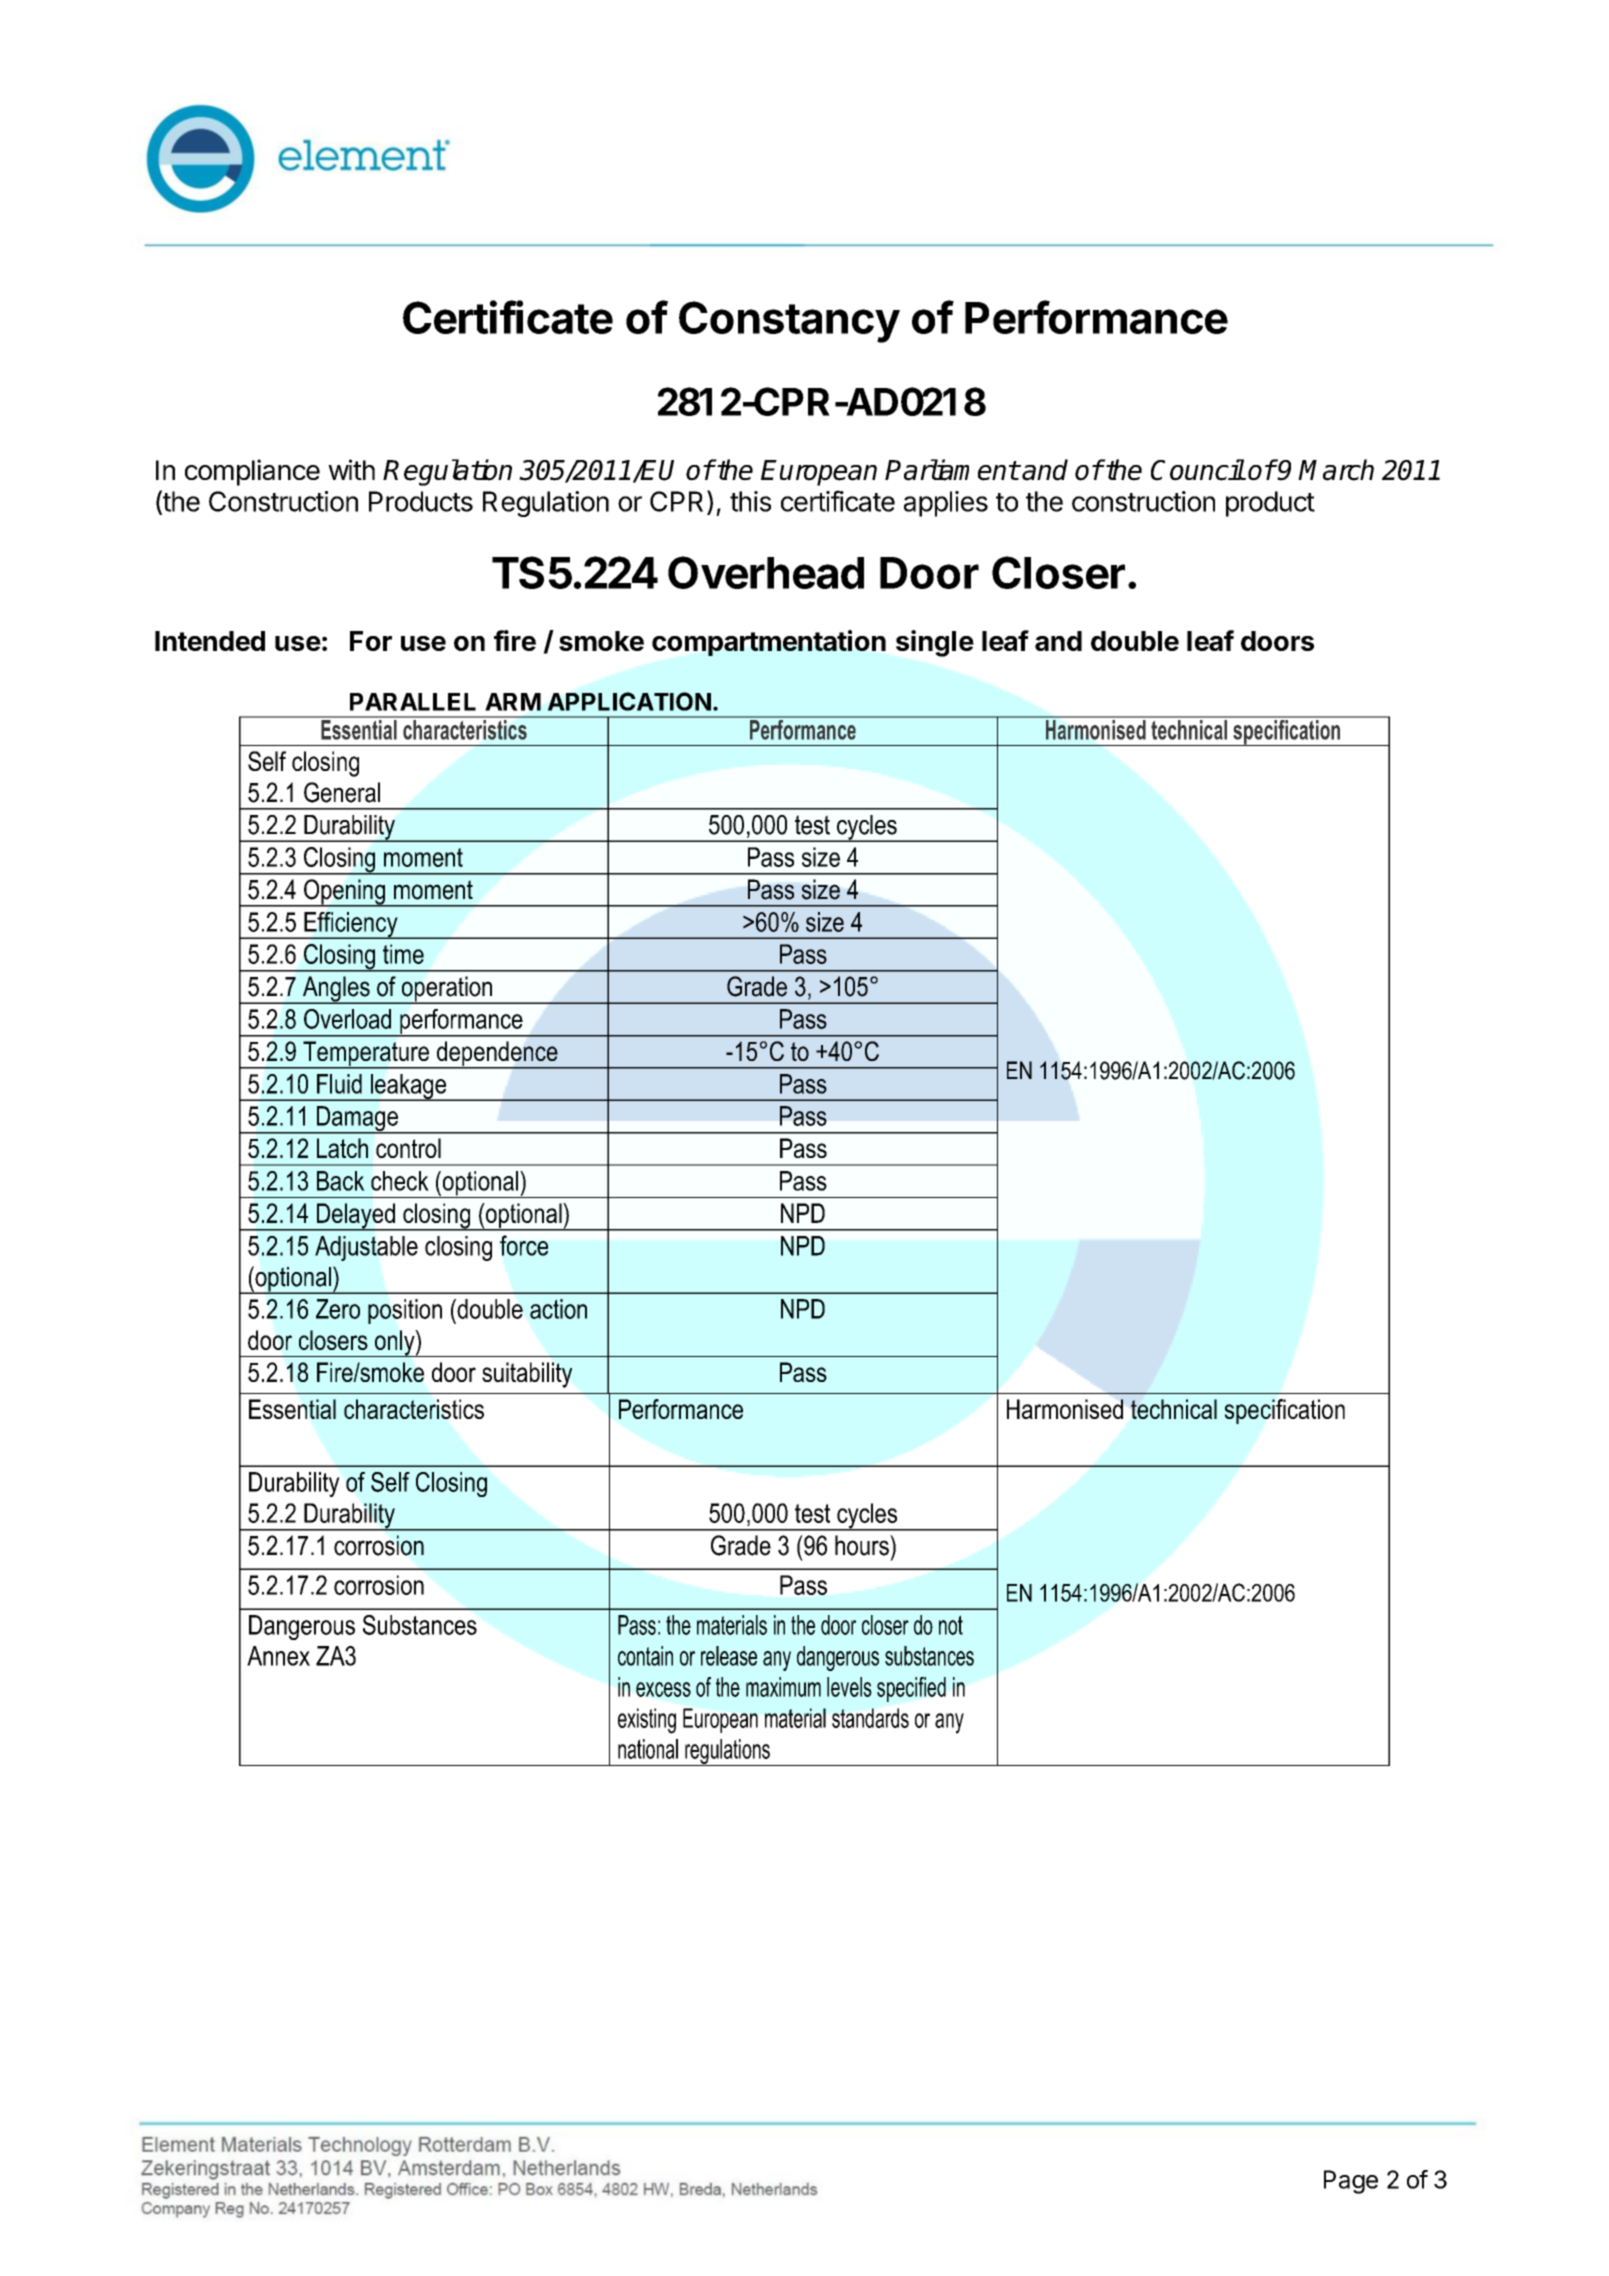 The height and width of the screenshot is (2276, 1609). What do you see at coordinates (351, 469) in the screenshot?
I see `with` at bounding box center [351, 469].
